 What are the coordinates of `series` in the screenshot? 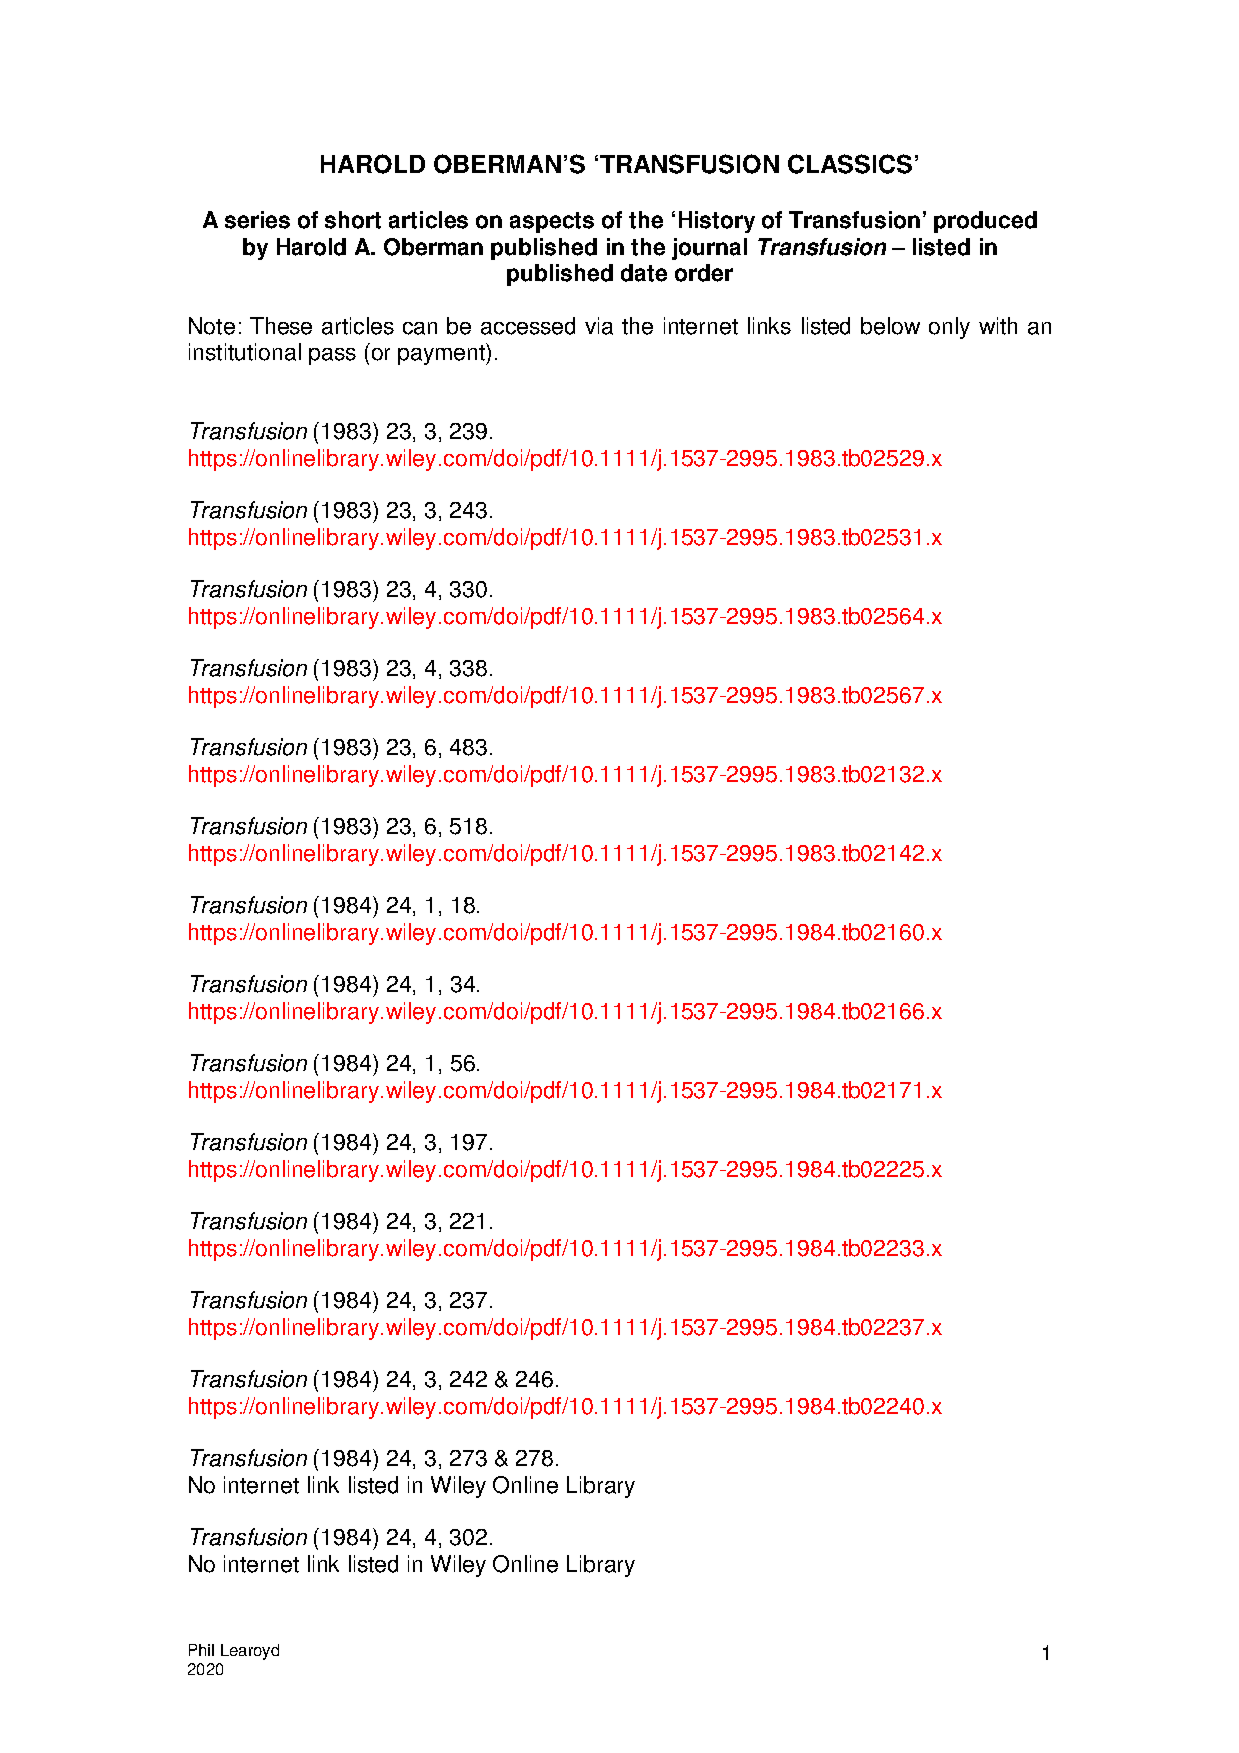 It's located at (257, 220).
